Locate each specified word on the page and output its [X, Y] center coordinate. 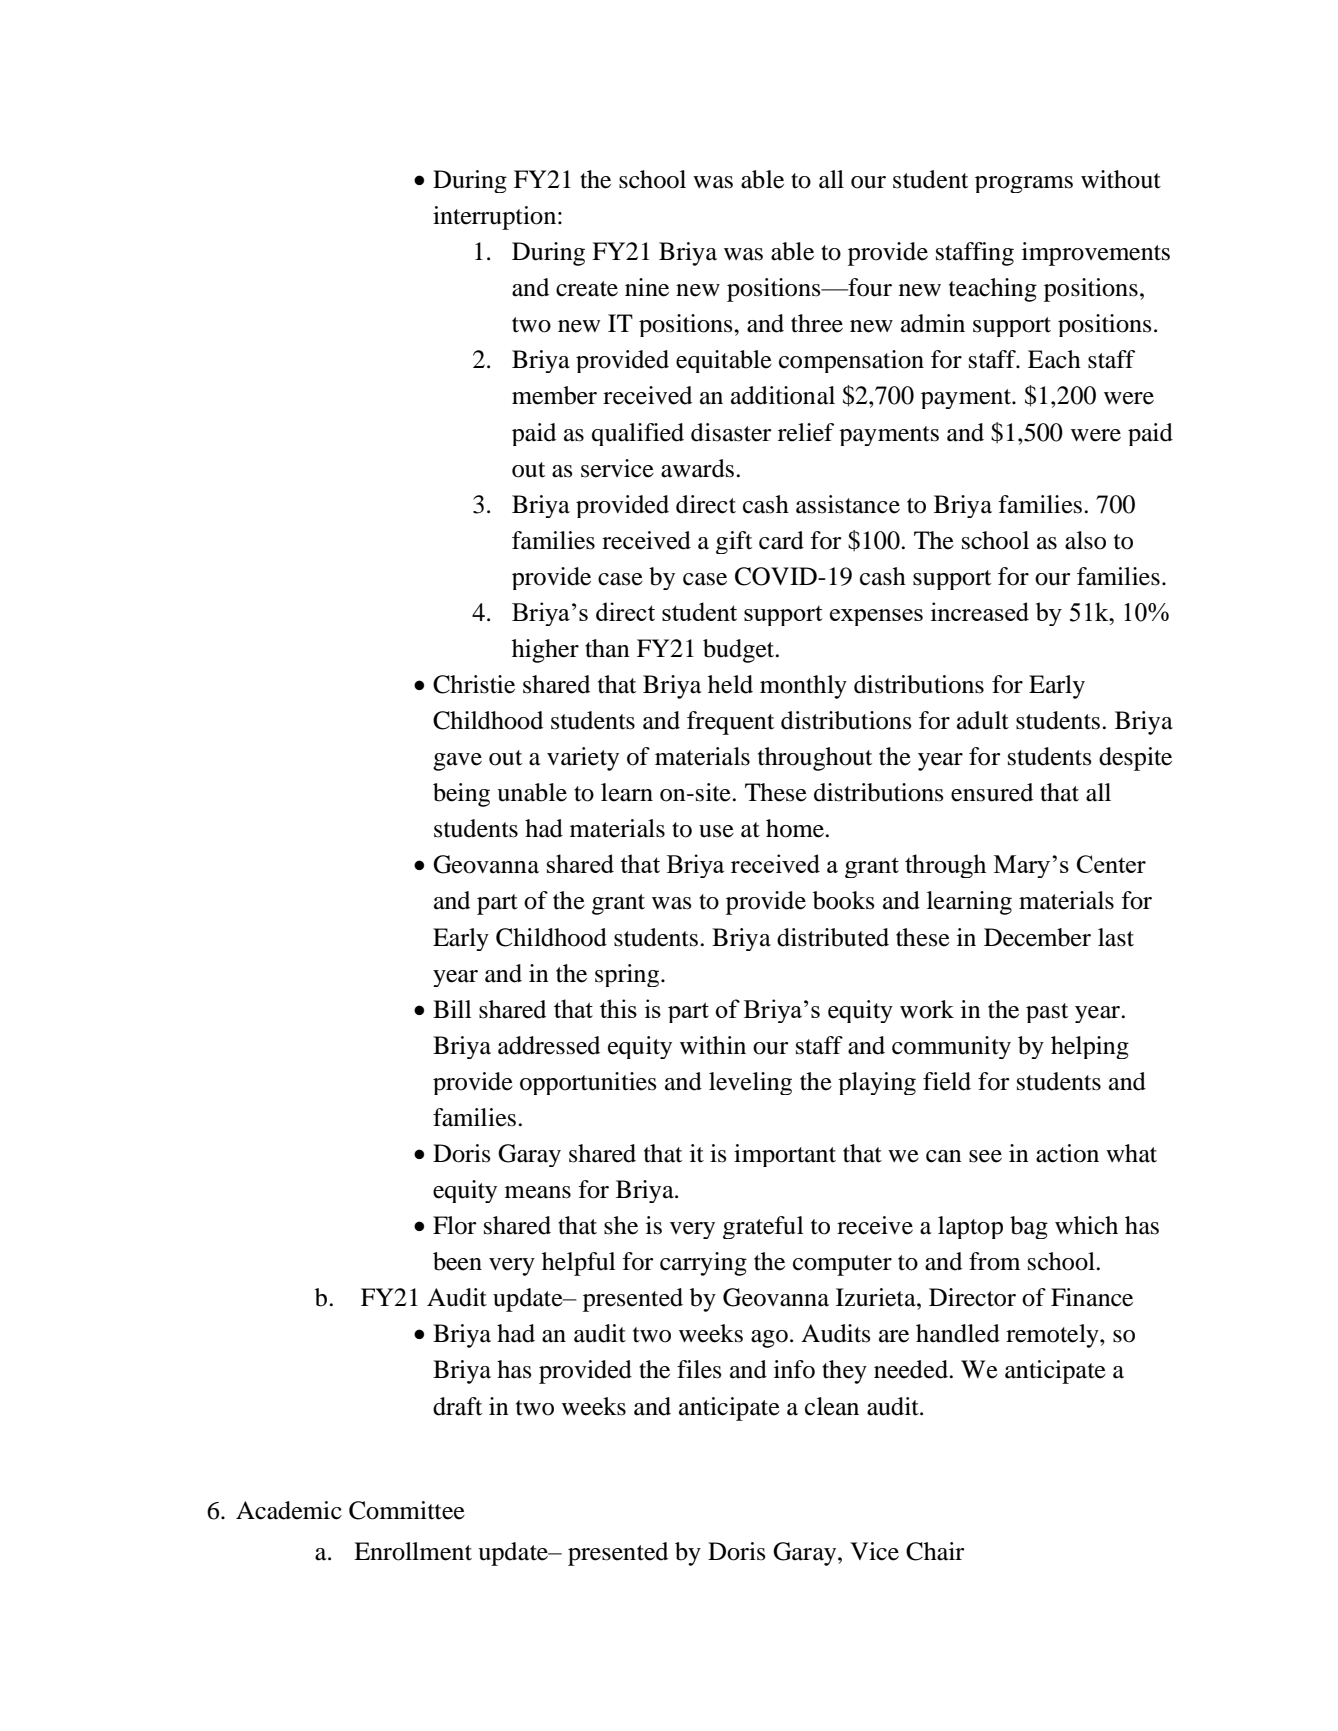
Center [1111, 864]
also [1085, 540]
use [716, 831]
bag [1029, 1227]
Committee [407, 1510]
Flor [454, 1225]
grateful [763, 1227]
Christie [474, 684]
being [461, 795]
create [587, 289]
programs [1024, 184]
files [699, 1369]
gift [734, 542]
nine [647, 287]
